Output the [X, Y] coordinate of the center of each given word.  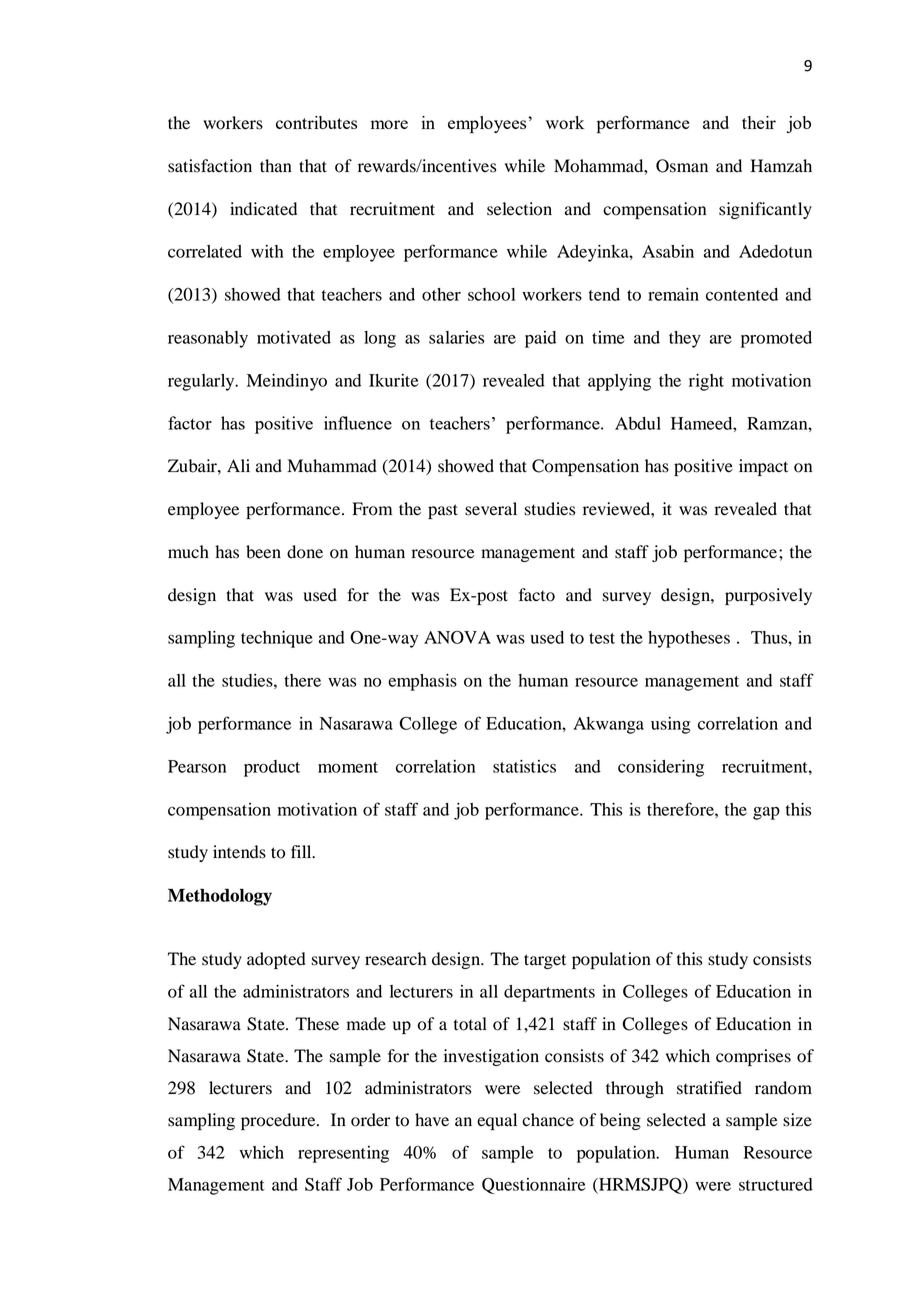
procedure [279, 1121]
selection [519, 209]
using [671, 725]
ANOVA [457, 637]
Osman [682, 166]
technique [277, 639]
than [276, 165]
